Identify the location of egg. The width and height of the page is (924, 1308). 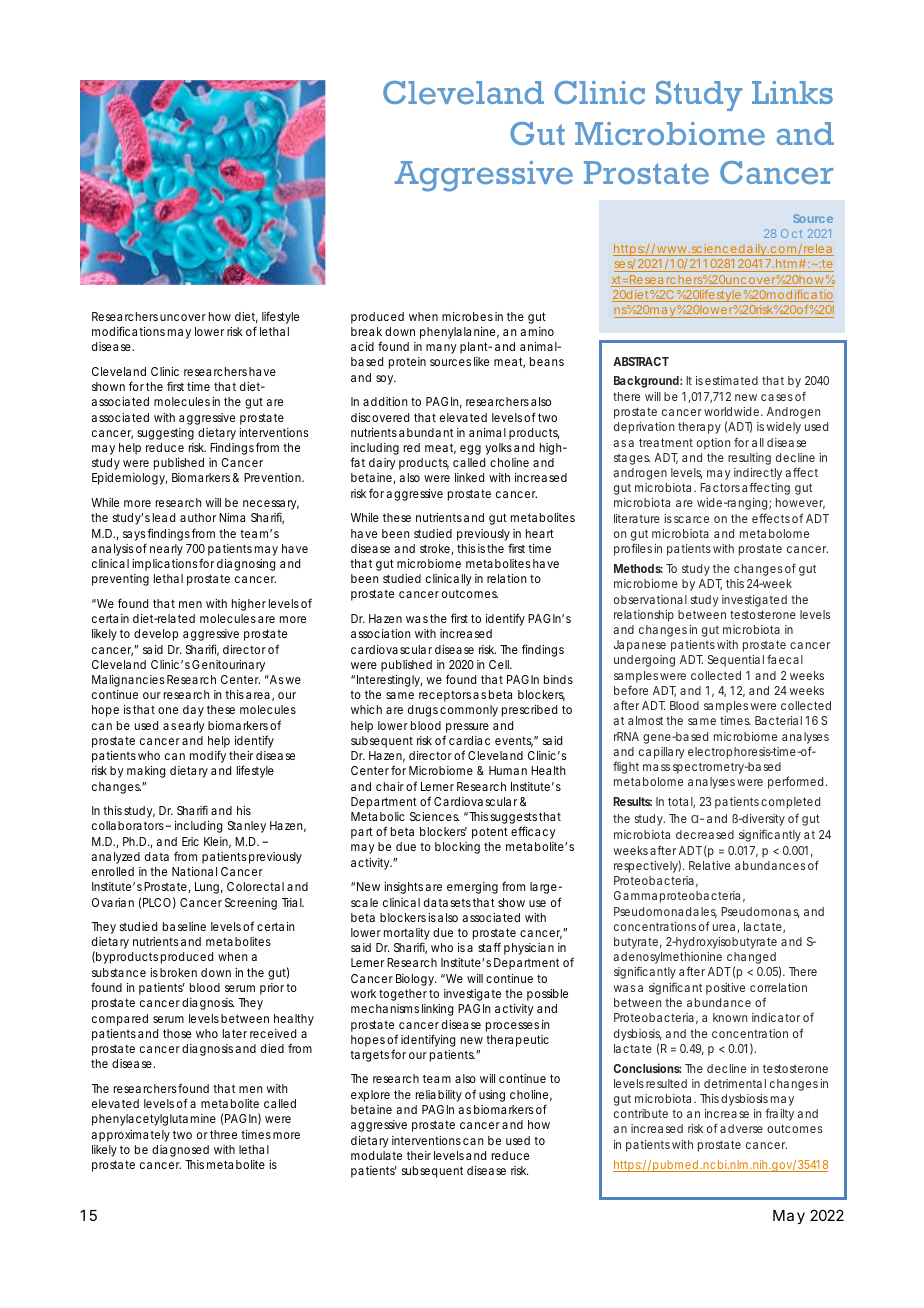
(470, 450).
